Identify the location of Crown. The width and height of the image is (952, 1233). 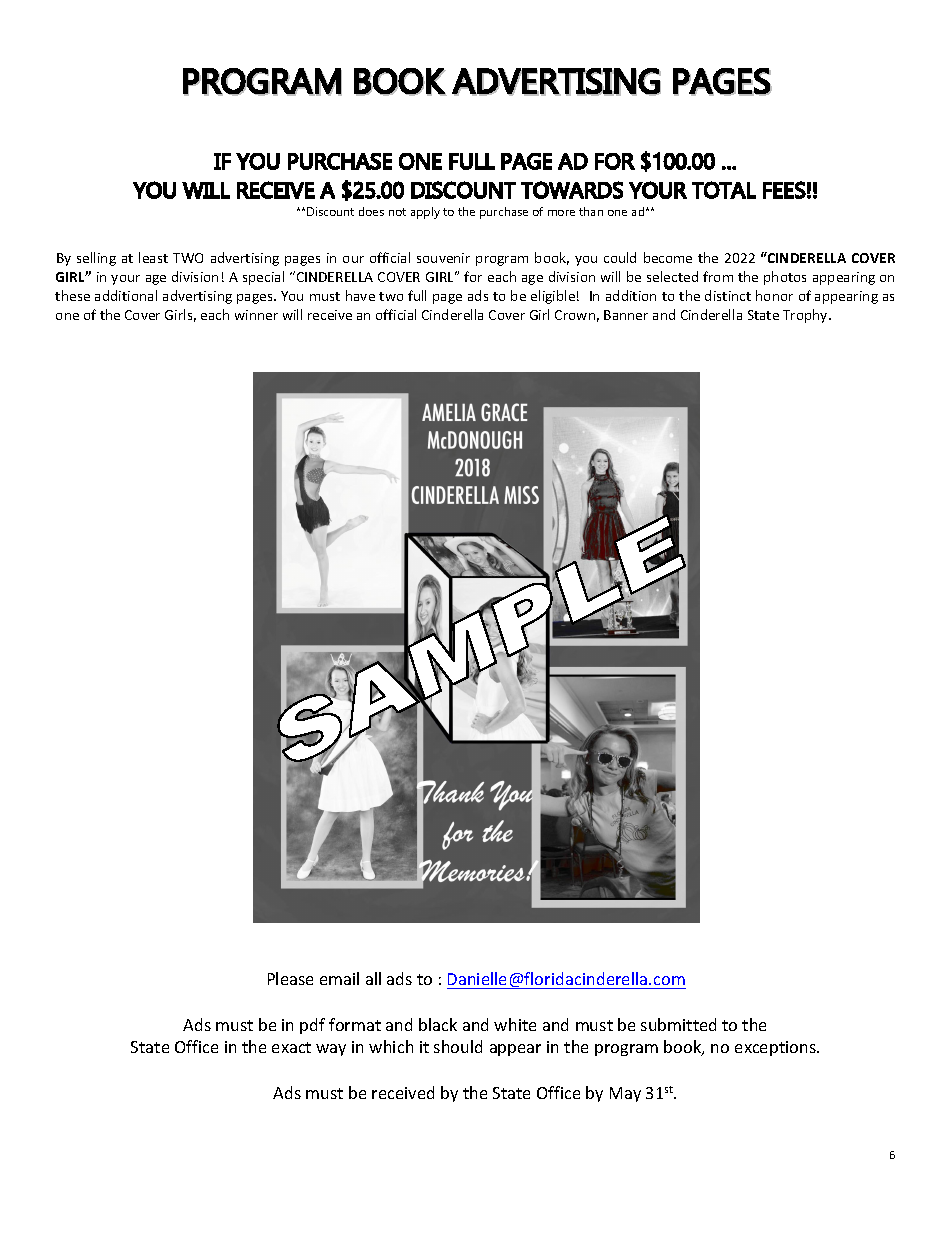
(575, 315).
